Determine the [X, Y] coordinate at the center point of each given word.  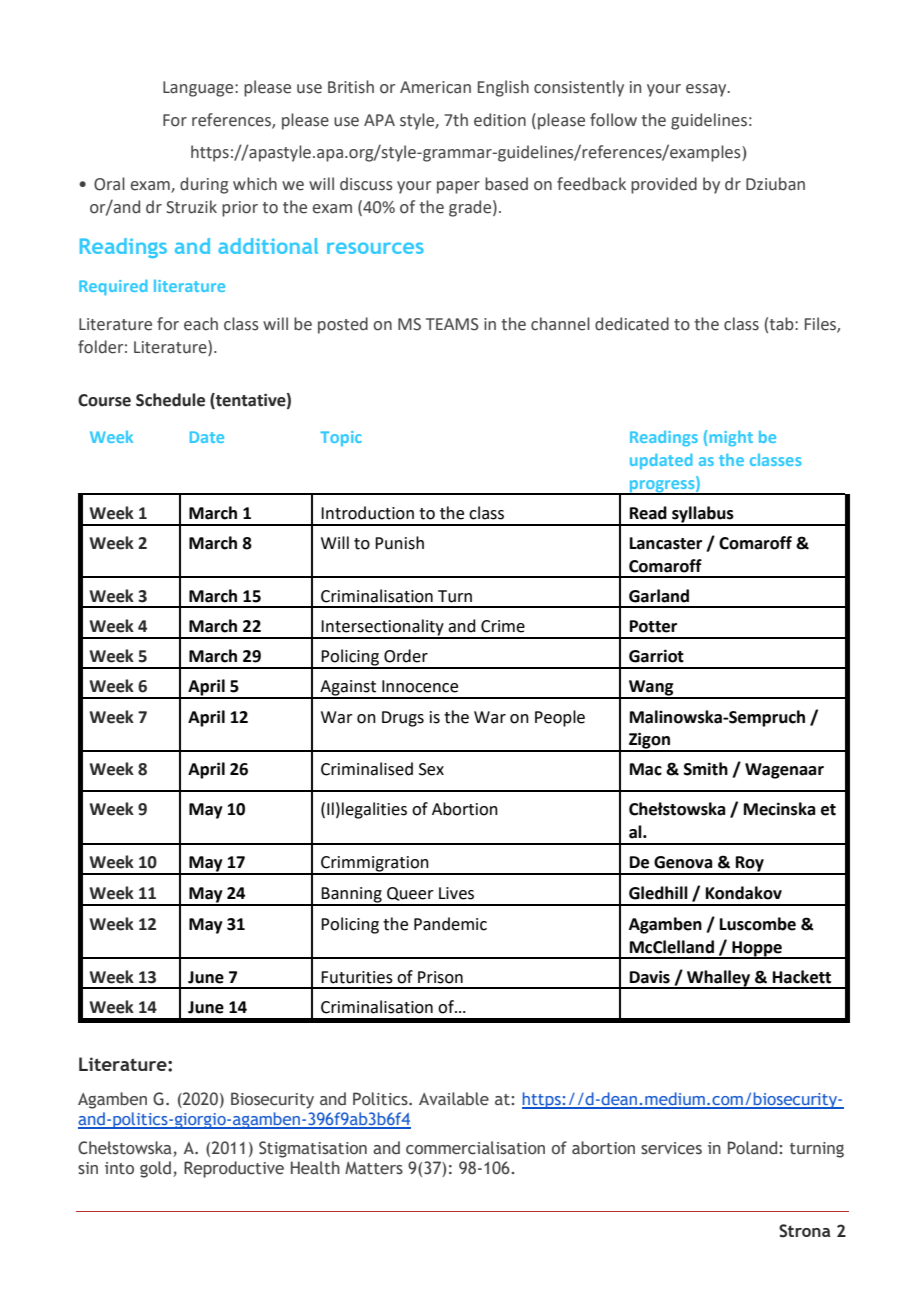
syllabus [703, 515]
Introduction [367, 513]
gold [155, 1169]
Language [199, 89]
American [435, 87]
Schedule [170, 400]
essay [707, 90]
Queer [410, 894]
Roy [750, 865]
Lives [456, 893]
